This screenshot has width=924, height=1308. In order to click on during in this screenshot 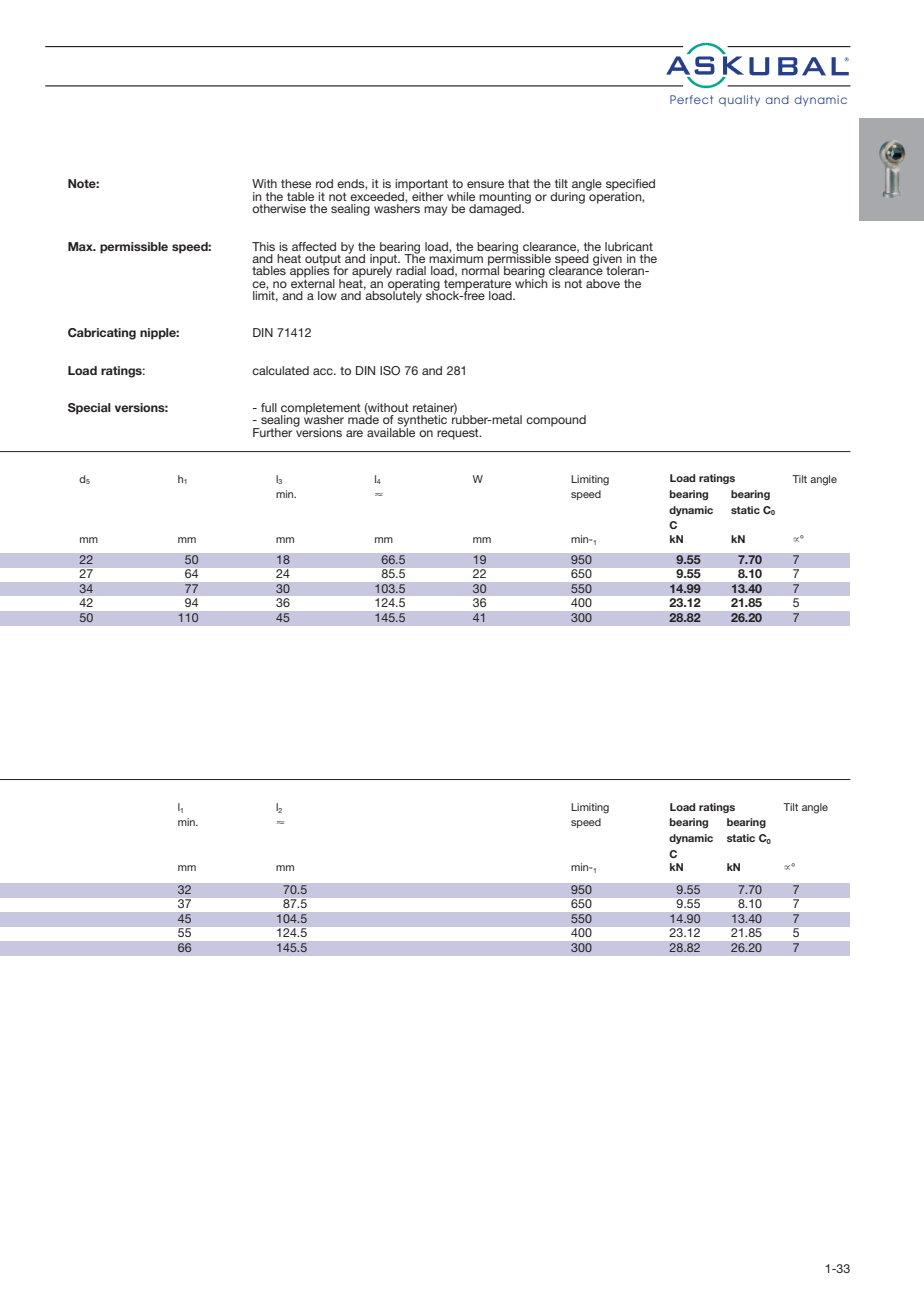, I will do `click(567, 198)`.
